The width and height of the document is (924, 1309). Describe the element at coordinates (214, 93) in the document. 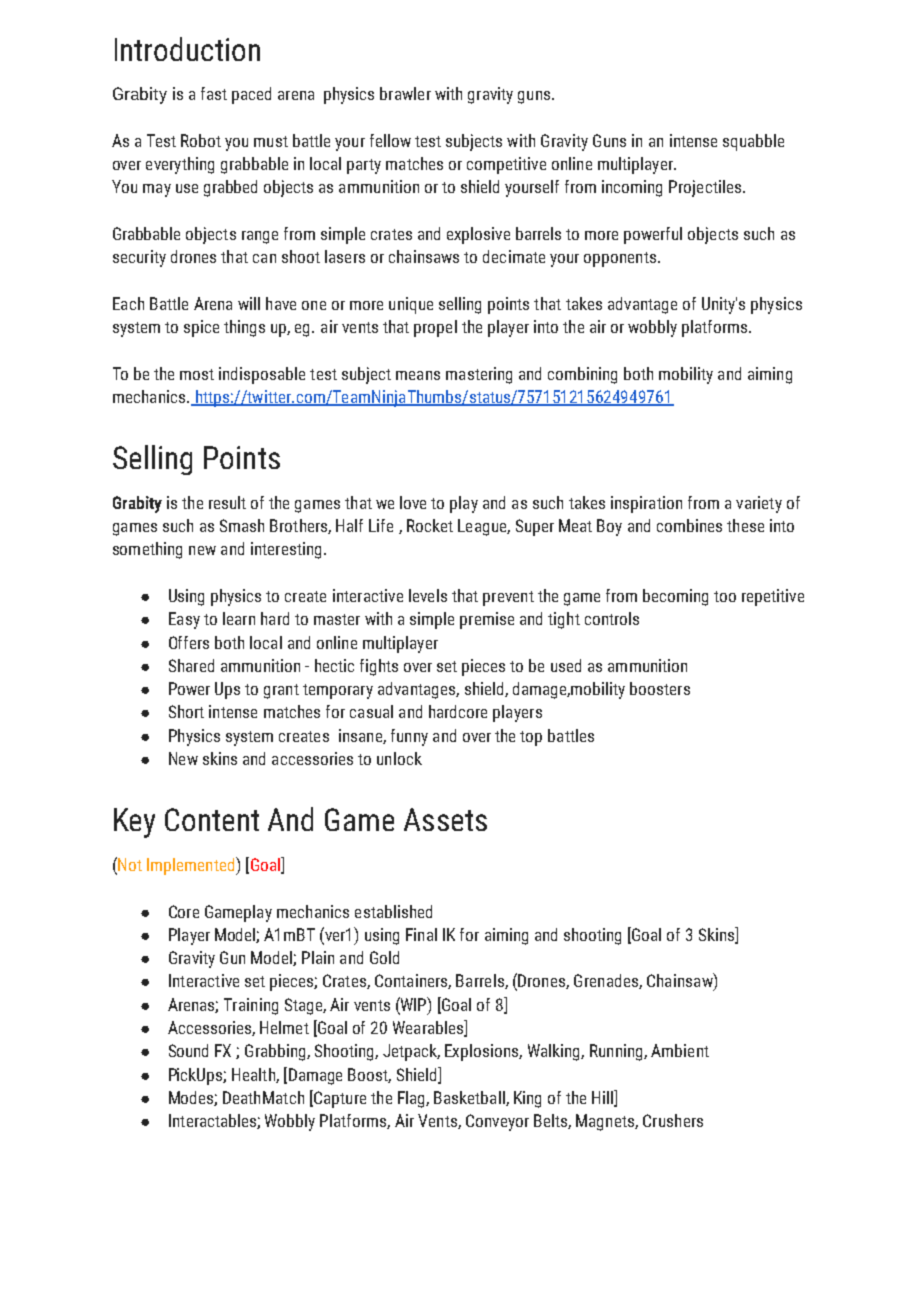

I see `fast` at that location.
